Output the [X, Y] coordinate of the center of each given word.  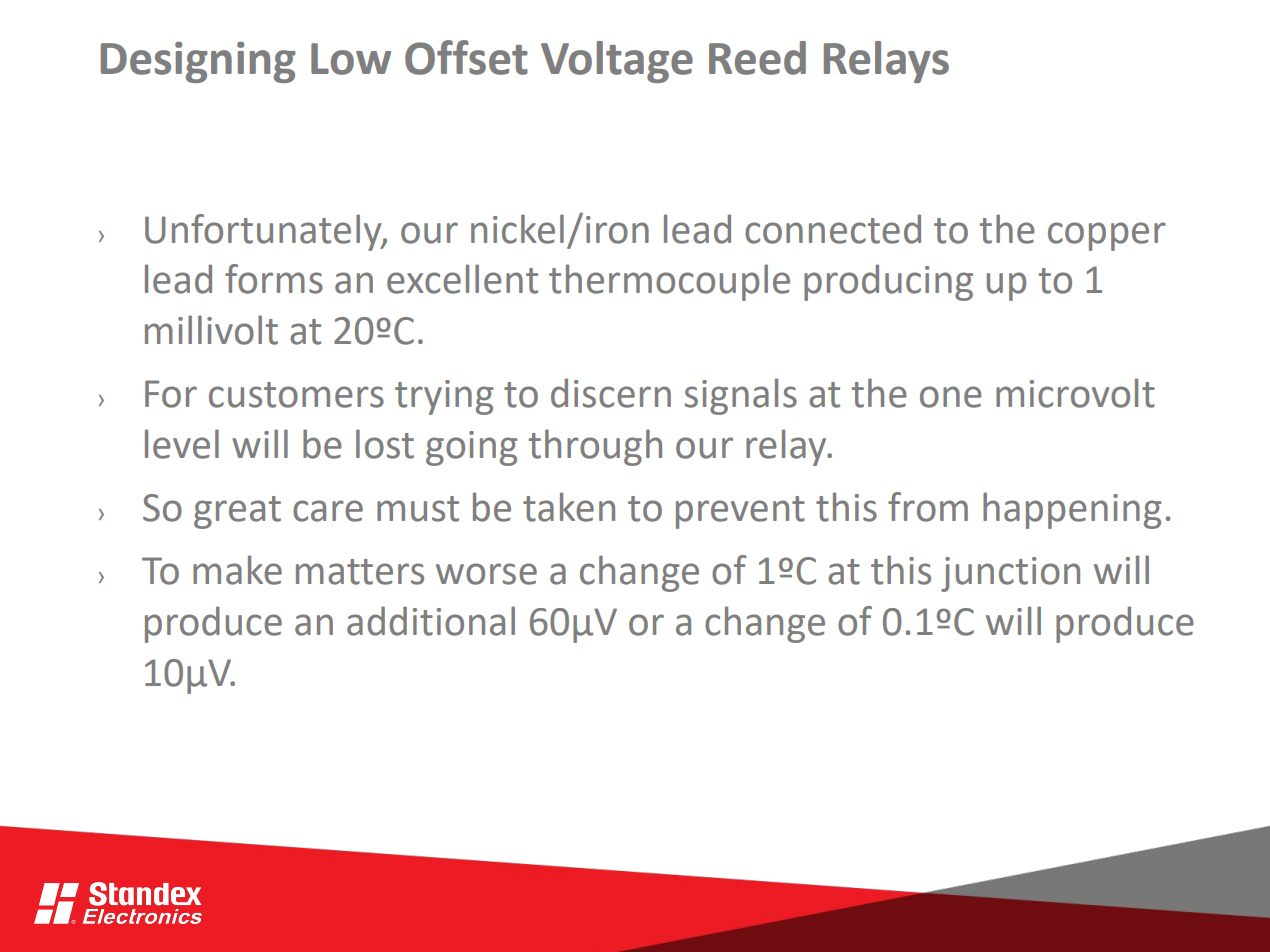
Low [351, 59]
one [951, 397]
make [237, 570]
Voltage [617, 62]
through [595, 447]
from [928, 507]
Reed [757, 58]
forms [274, 279]
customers [296, 395]
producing [888, 282]
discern [611, 393]
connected [833, 229]
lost [385, 444]
